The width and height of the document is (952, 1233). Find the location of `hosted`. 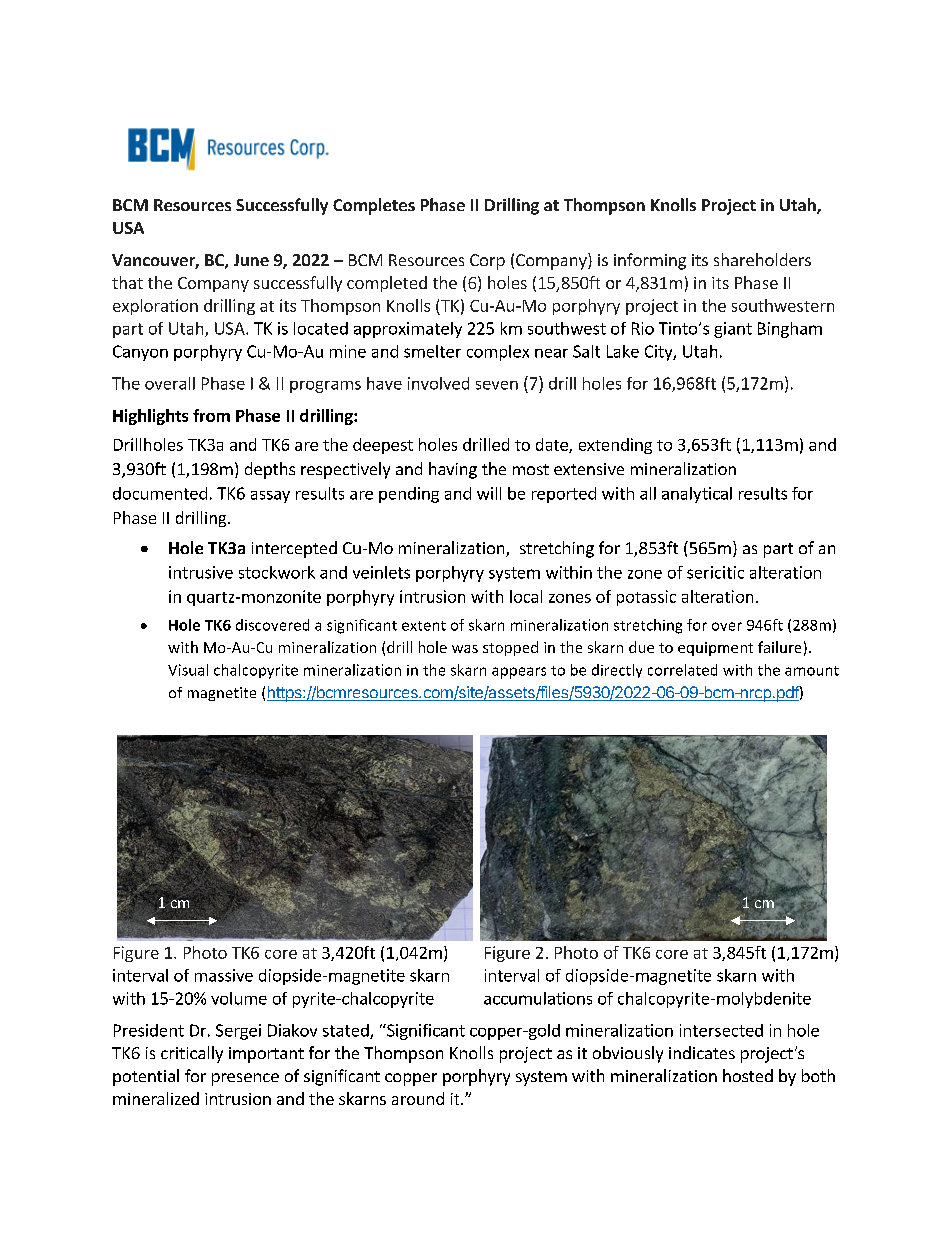

hosted is located at coordinates (748, 1075).
